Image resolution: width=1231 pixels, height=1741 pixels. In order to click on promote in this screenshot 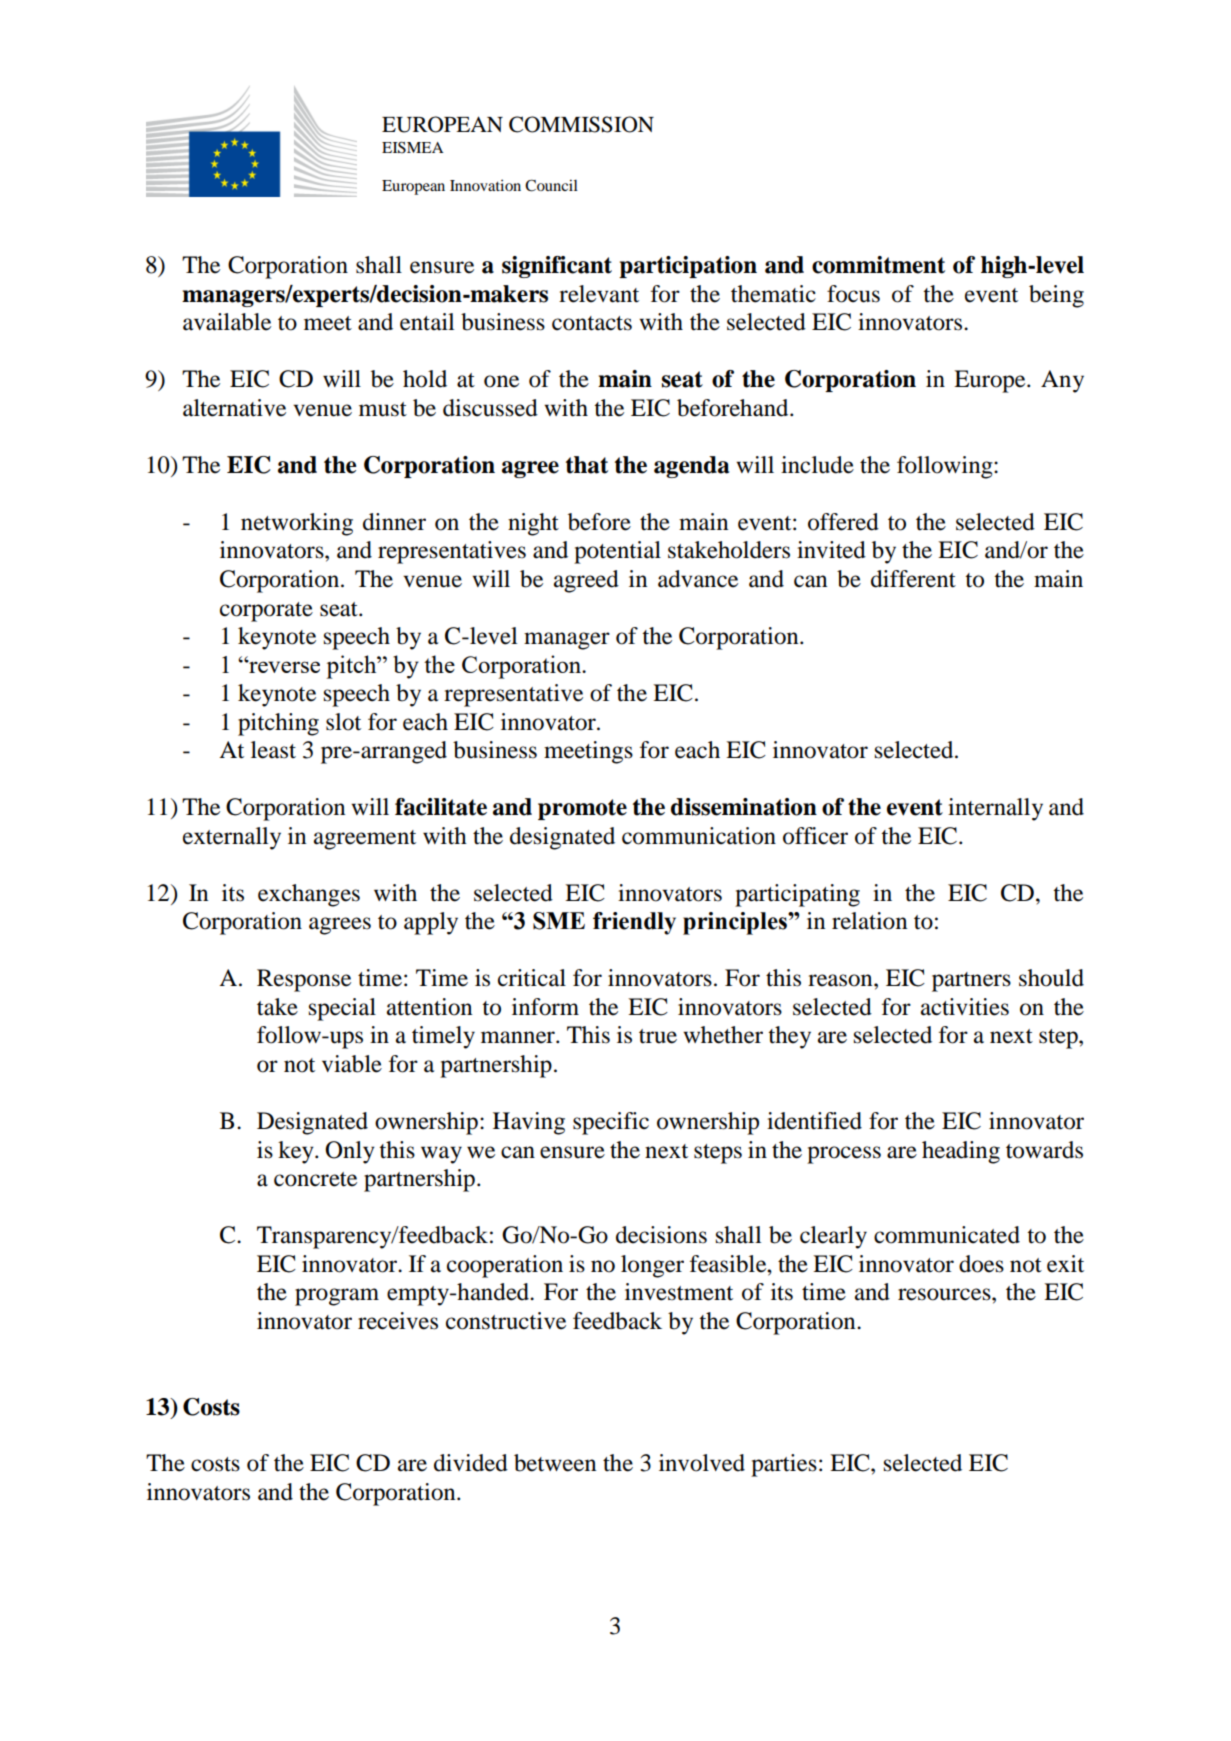, I will do `click(582, 809)`.
